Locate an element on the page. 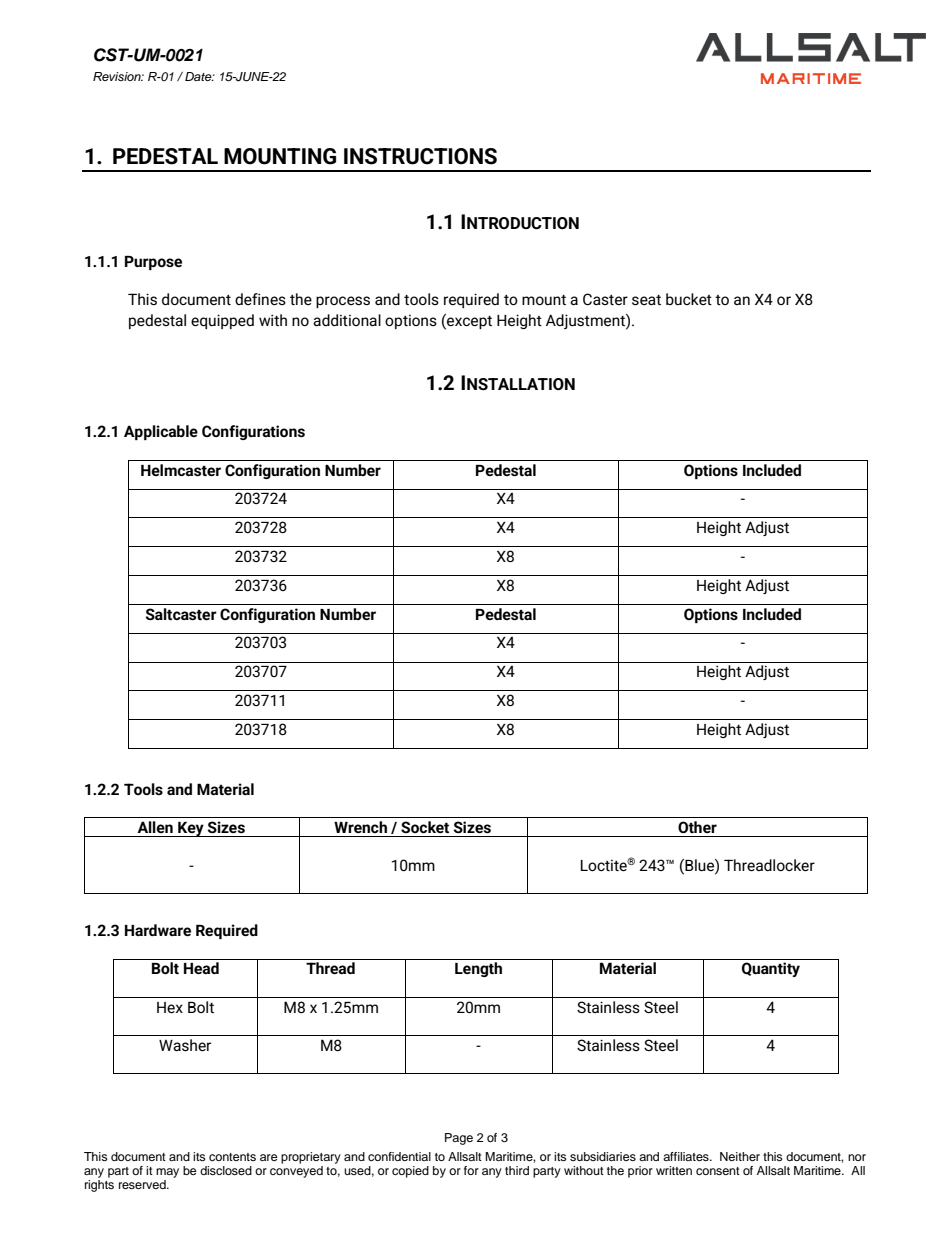 The height and width of the image is (1233, 952). INSTRUCTIONS is located at coordinates (420, 156).
